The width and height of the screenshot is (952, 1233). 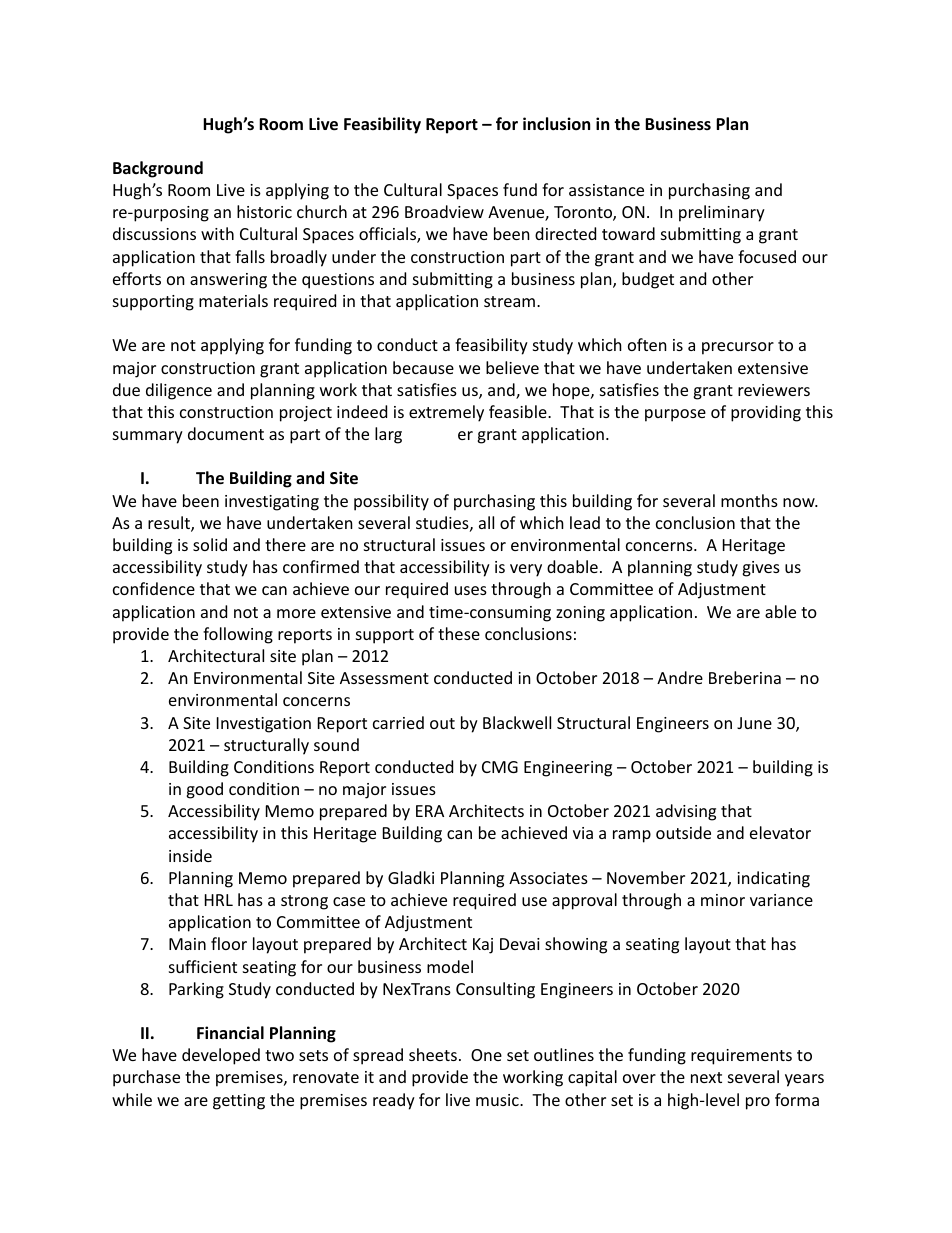 What do you see at coordinates (722, 213) in the screenshot?
I see `preliminary` at bounding box center [722, 213].
